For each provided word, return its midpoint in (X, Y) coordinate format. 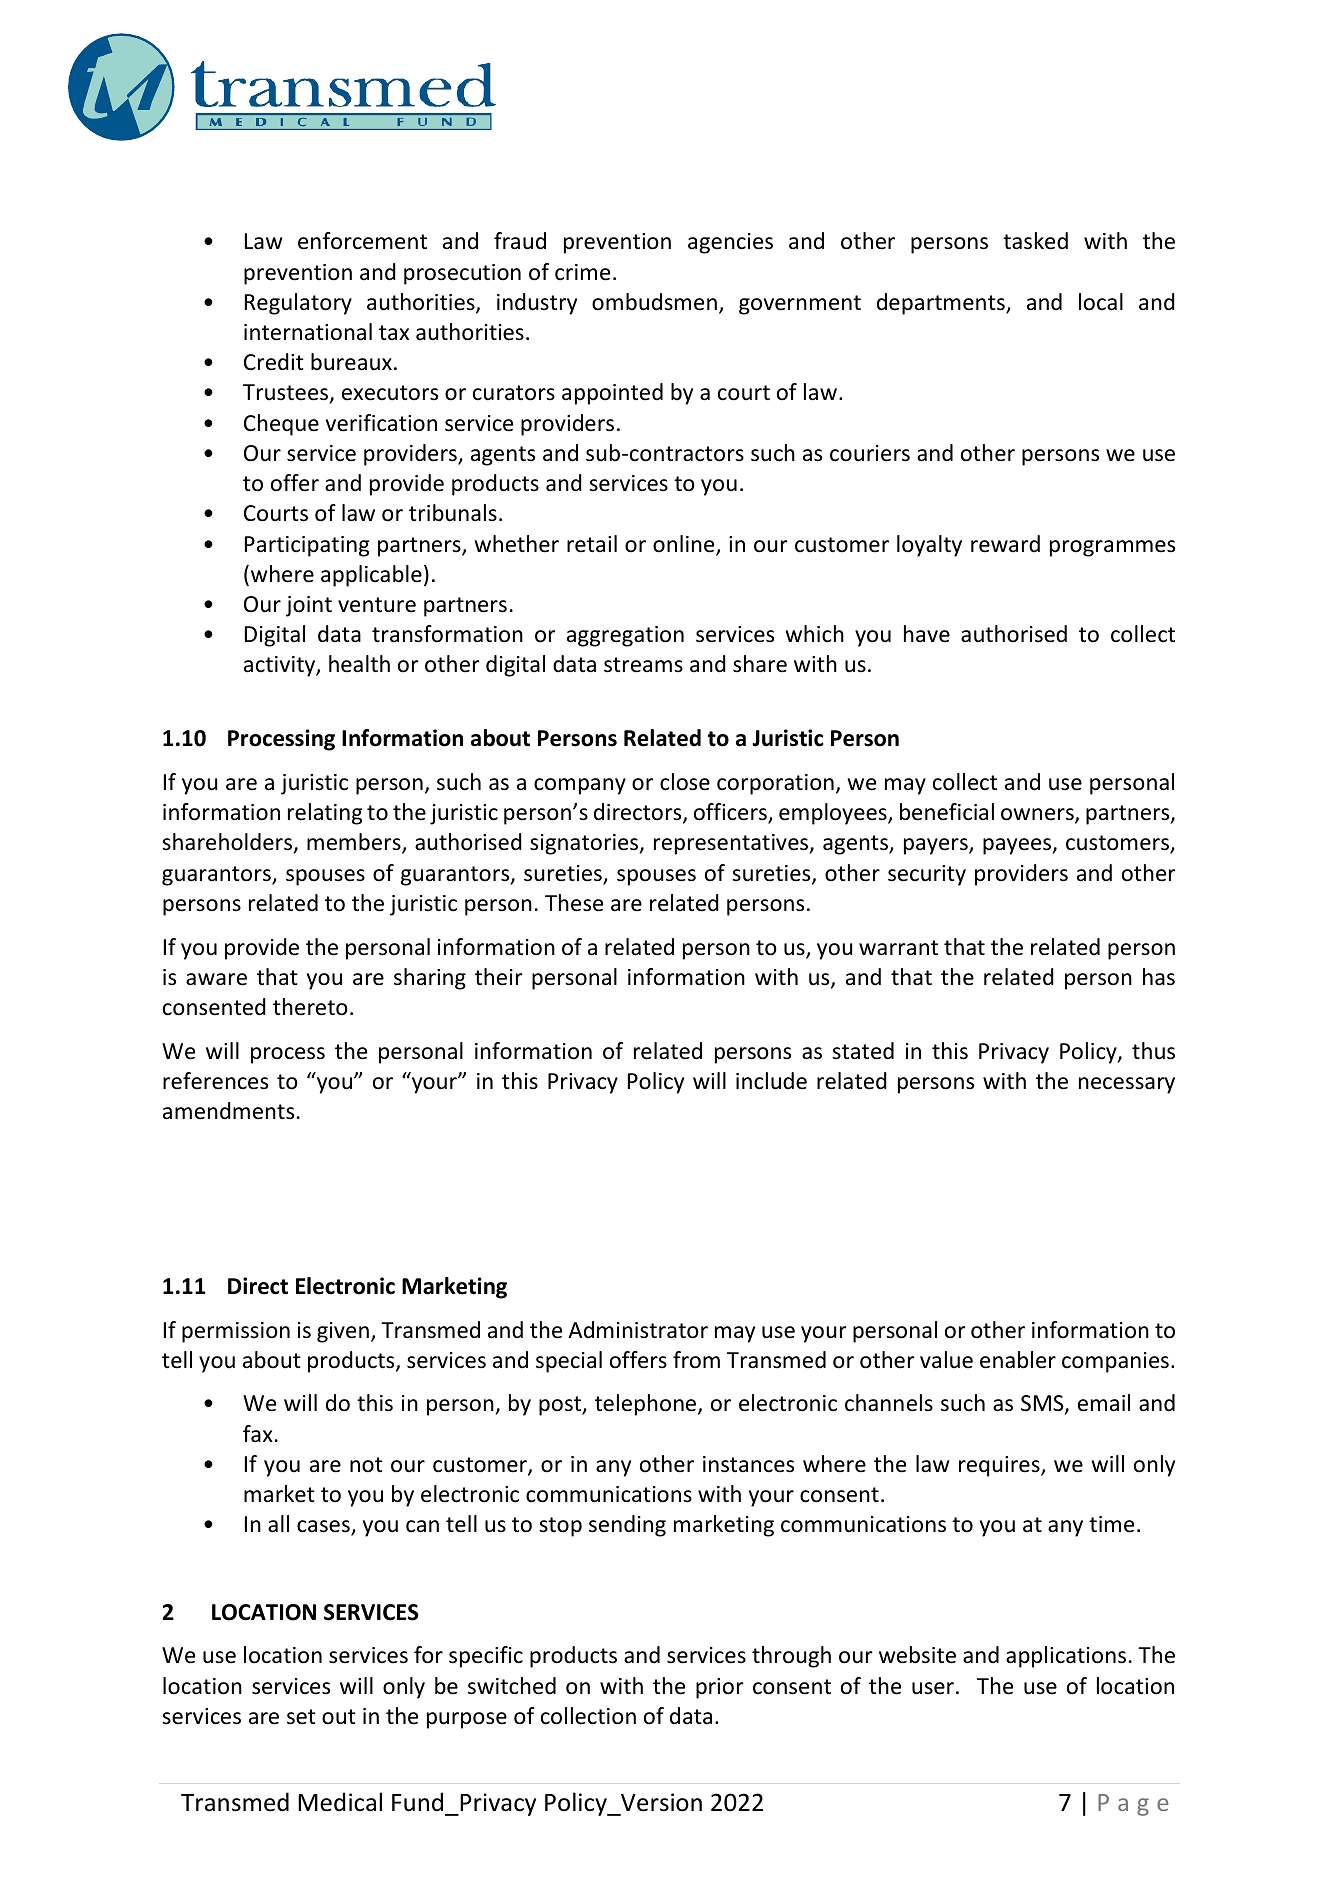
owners (1038, 815)
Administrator (638, 1330)
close (685, 782)
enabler (1018, 1360)
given (343, 1332)
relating (325, 814)
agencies (730, 243)
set (301, 1717)
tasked (1035, 241)
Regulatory (298, 304)
